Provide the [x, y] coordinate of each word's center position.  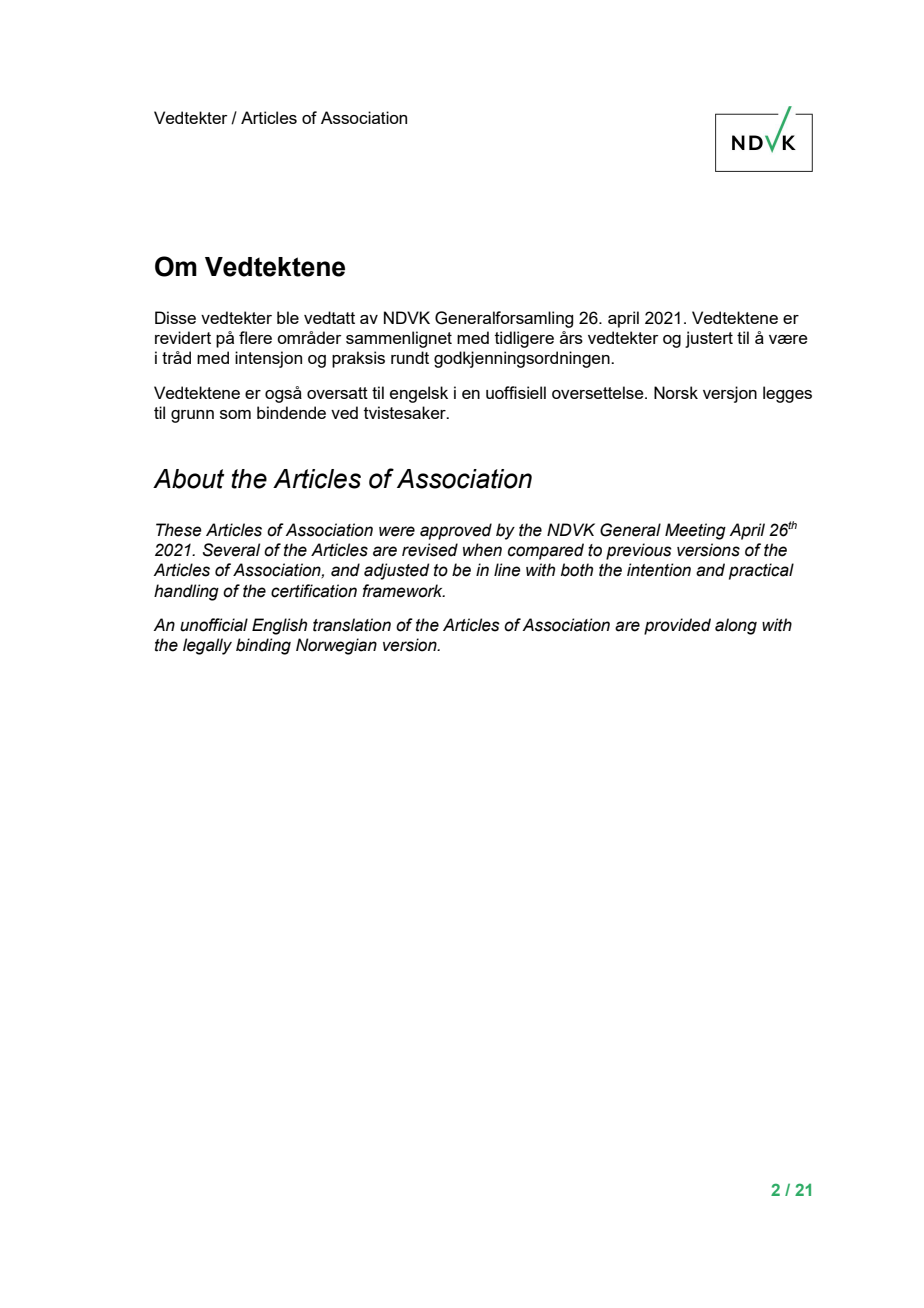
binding [263, 646]
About [189, 479]
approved [456, 531]
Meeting [695, 531]
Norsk [676, 392]
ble [288, 317]
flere [255, 337]
